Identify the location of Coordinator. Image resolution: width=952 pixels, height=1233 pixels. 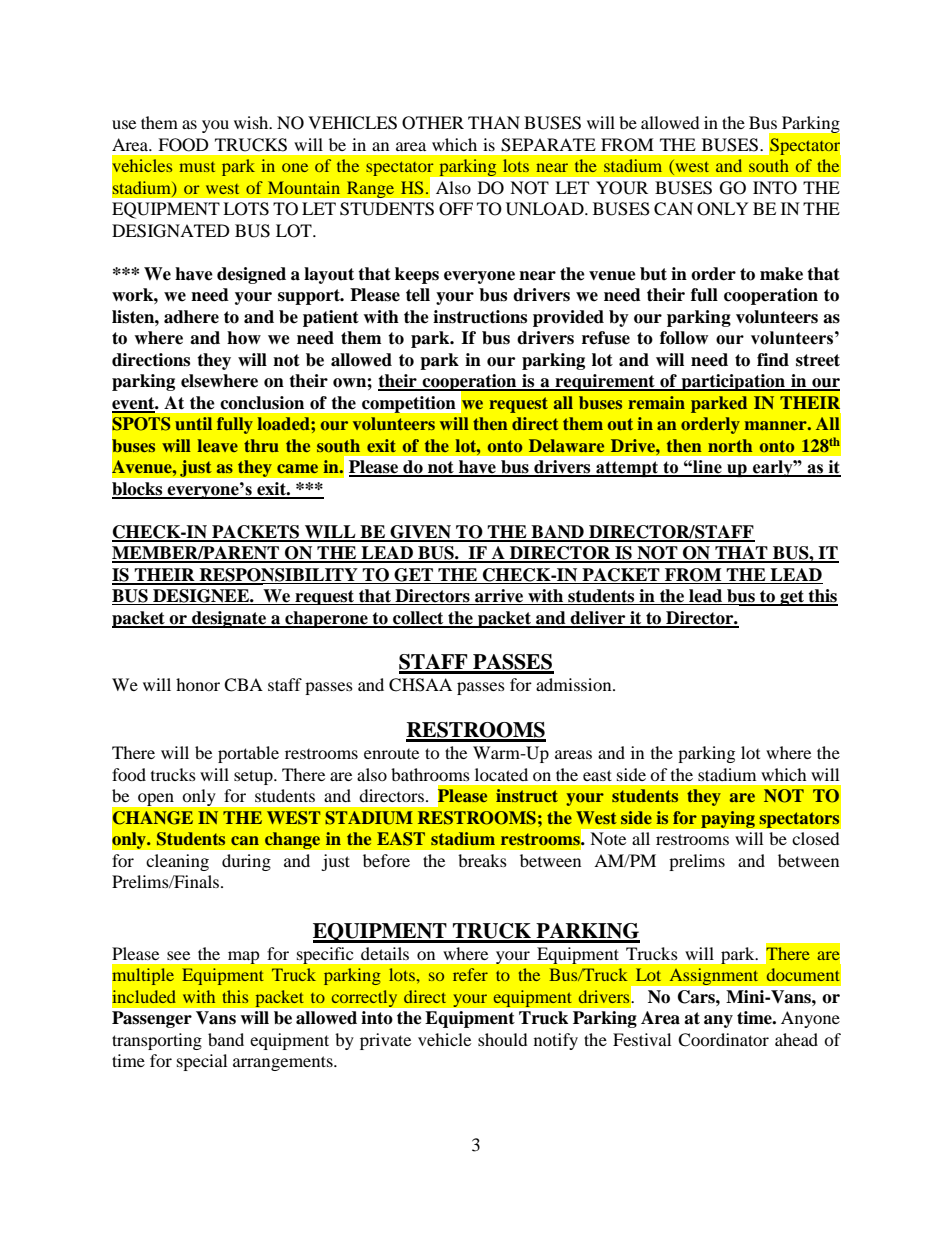
(723, 1040).
